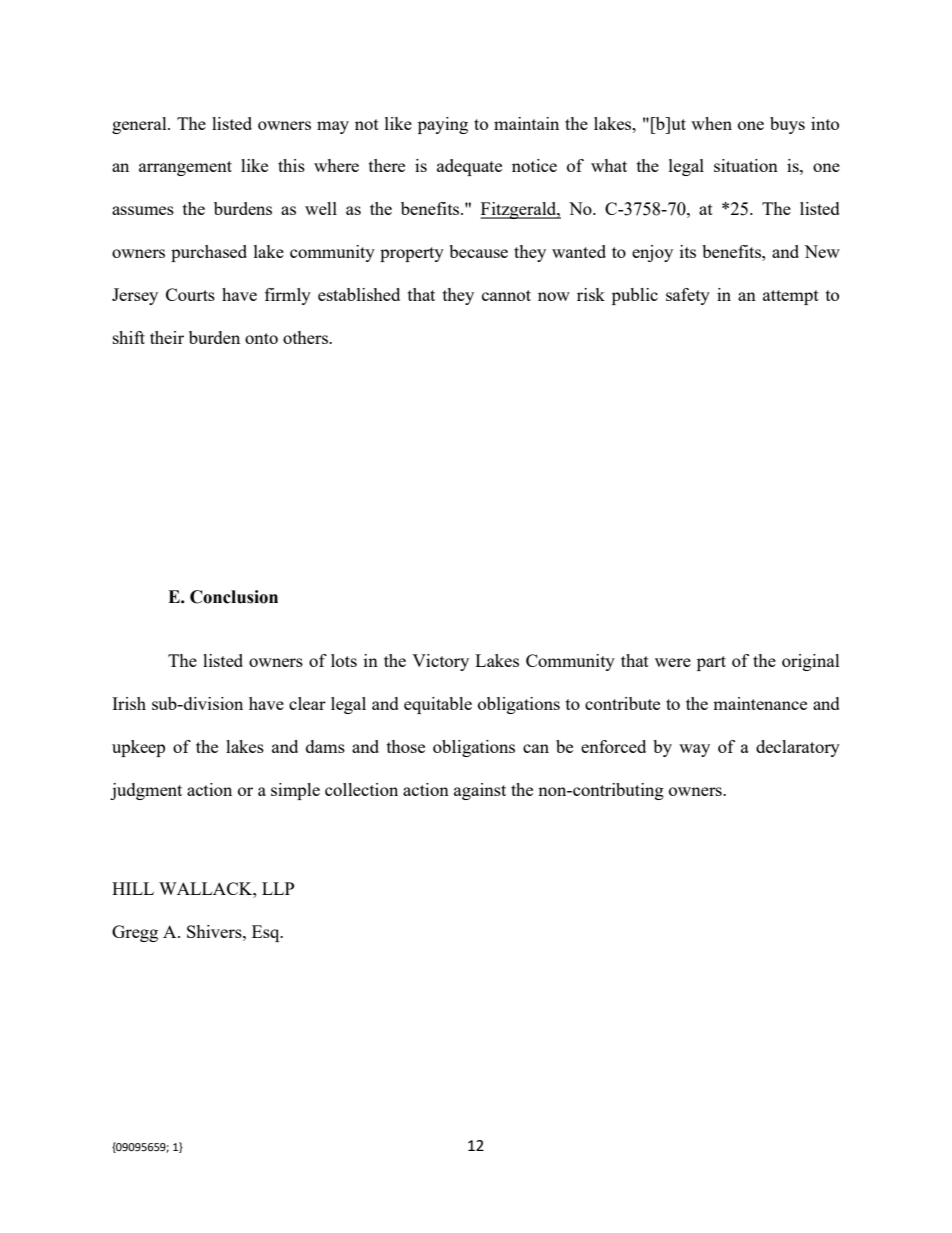 This document has height=1233, width=952. Describe the element at coordinates (711, 663) in the document. I see `part` at that location.
